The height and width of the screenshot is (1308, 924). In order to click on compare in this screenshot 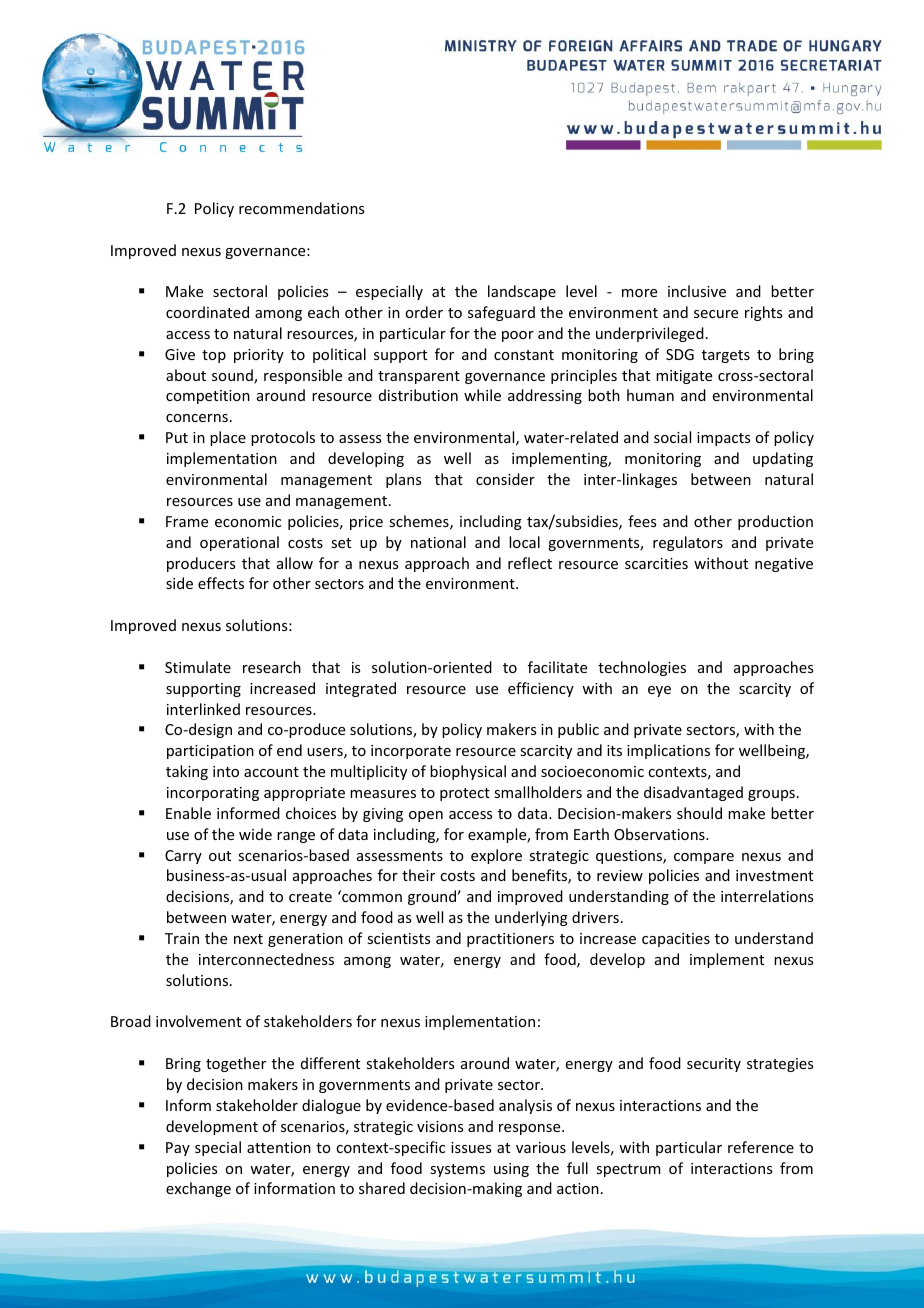, I will do `click(704, 858)`.
